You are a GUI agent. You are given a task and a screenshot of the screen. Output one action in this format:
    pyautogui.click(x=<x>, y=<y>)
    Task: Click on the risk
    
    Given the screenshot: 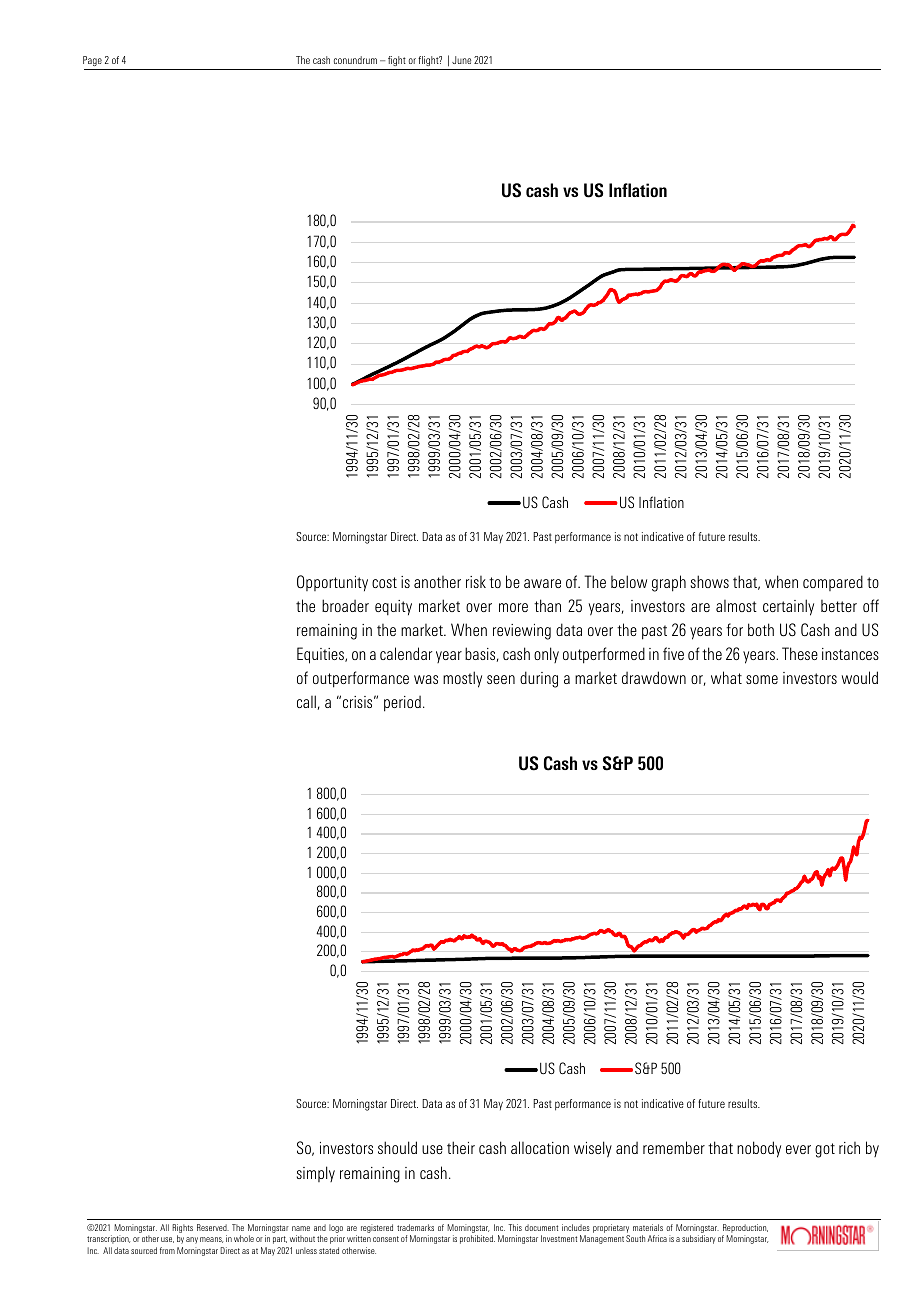 What is the action you would take?
    pyautogui.click(x=476, y=582)
